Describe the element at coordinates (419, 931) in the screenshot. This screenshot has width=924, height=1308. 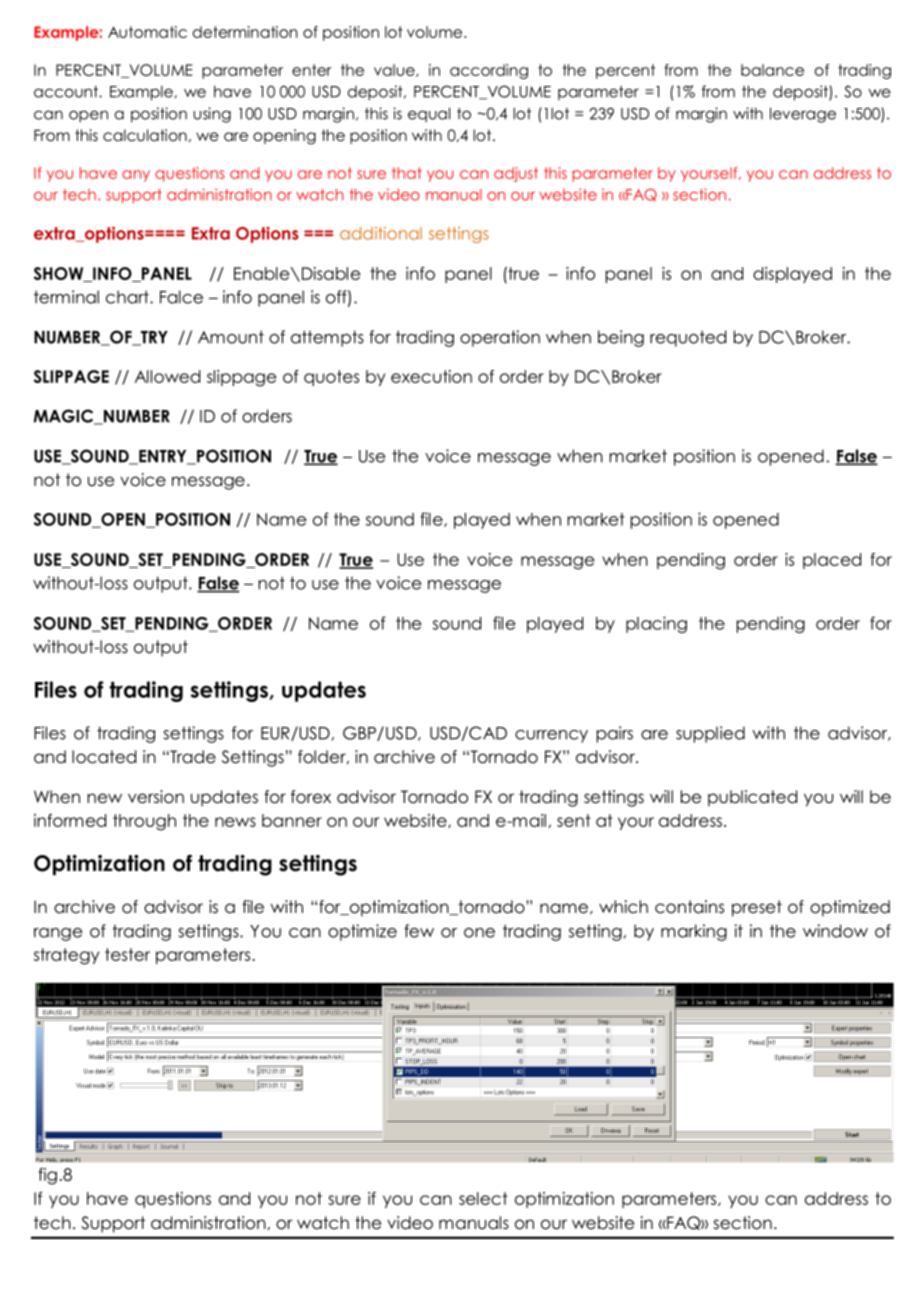
I see `few` at that location.
